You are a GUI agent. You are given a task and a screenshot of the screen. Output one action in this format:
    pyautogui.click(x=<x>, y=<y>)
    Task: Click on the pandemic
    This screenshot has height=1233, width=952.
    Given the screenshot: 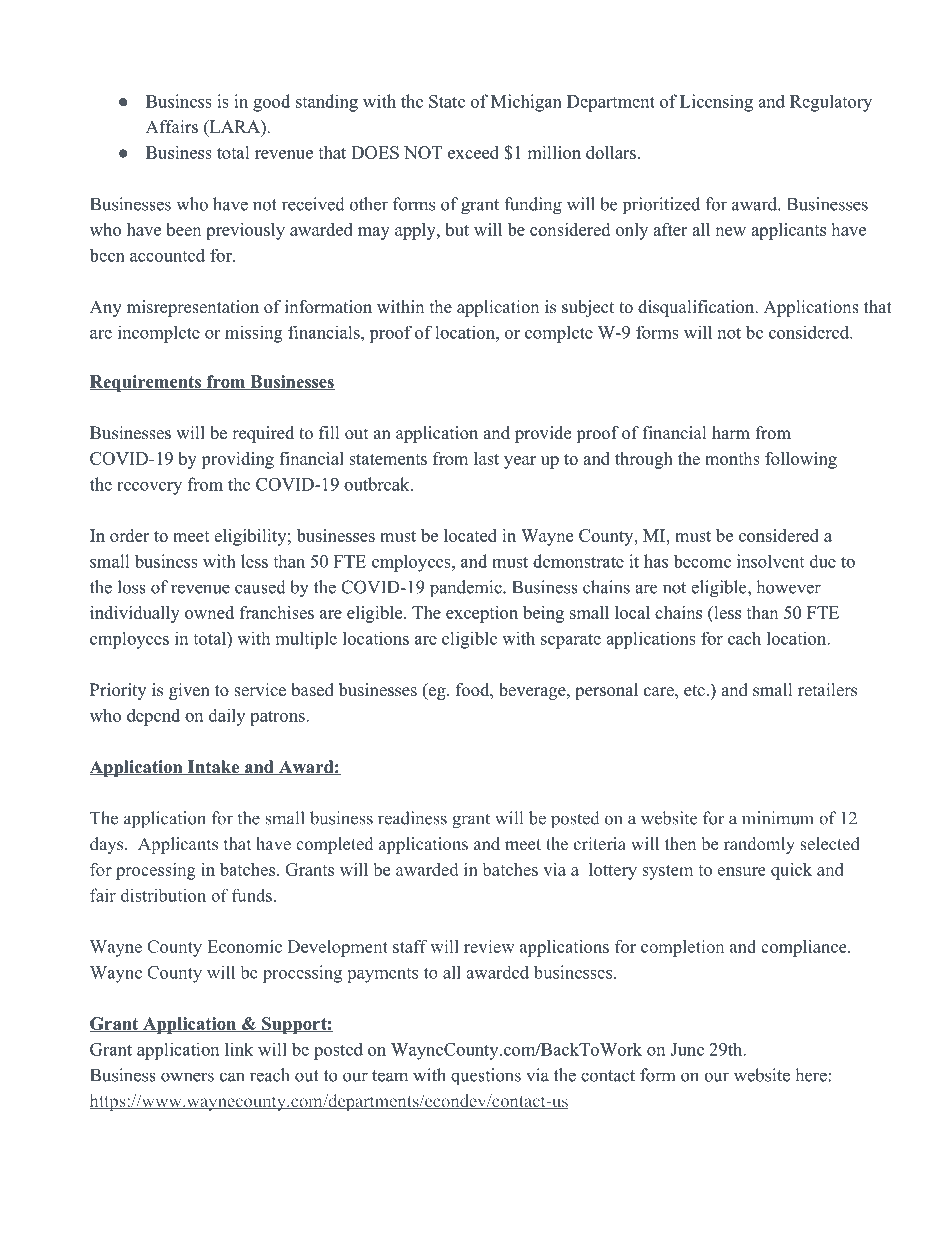 What is the action you would take?
    pyautogui.click(x=467, y=589)
